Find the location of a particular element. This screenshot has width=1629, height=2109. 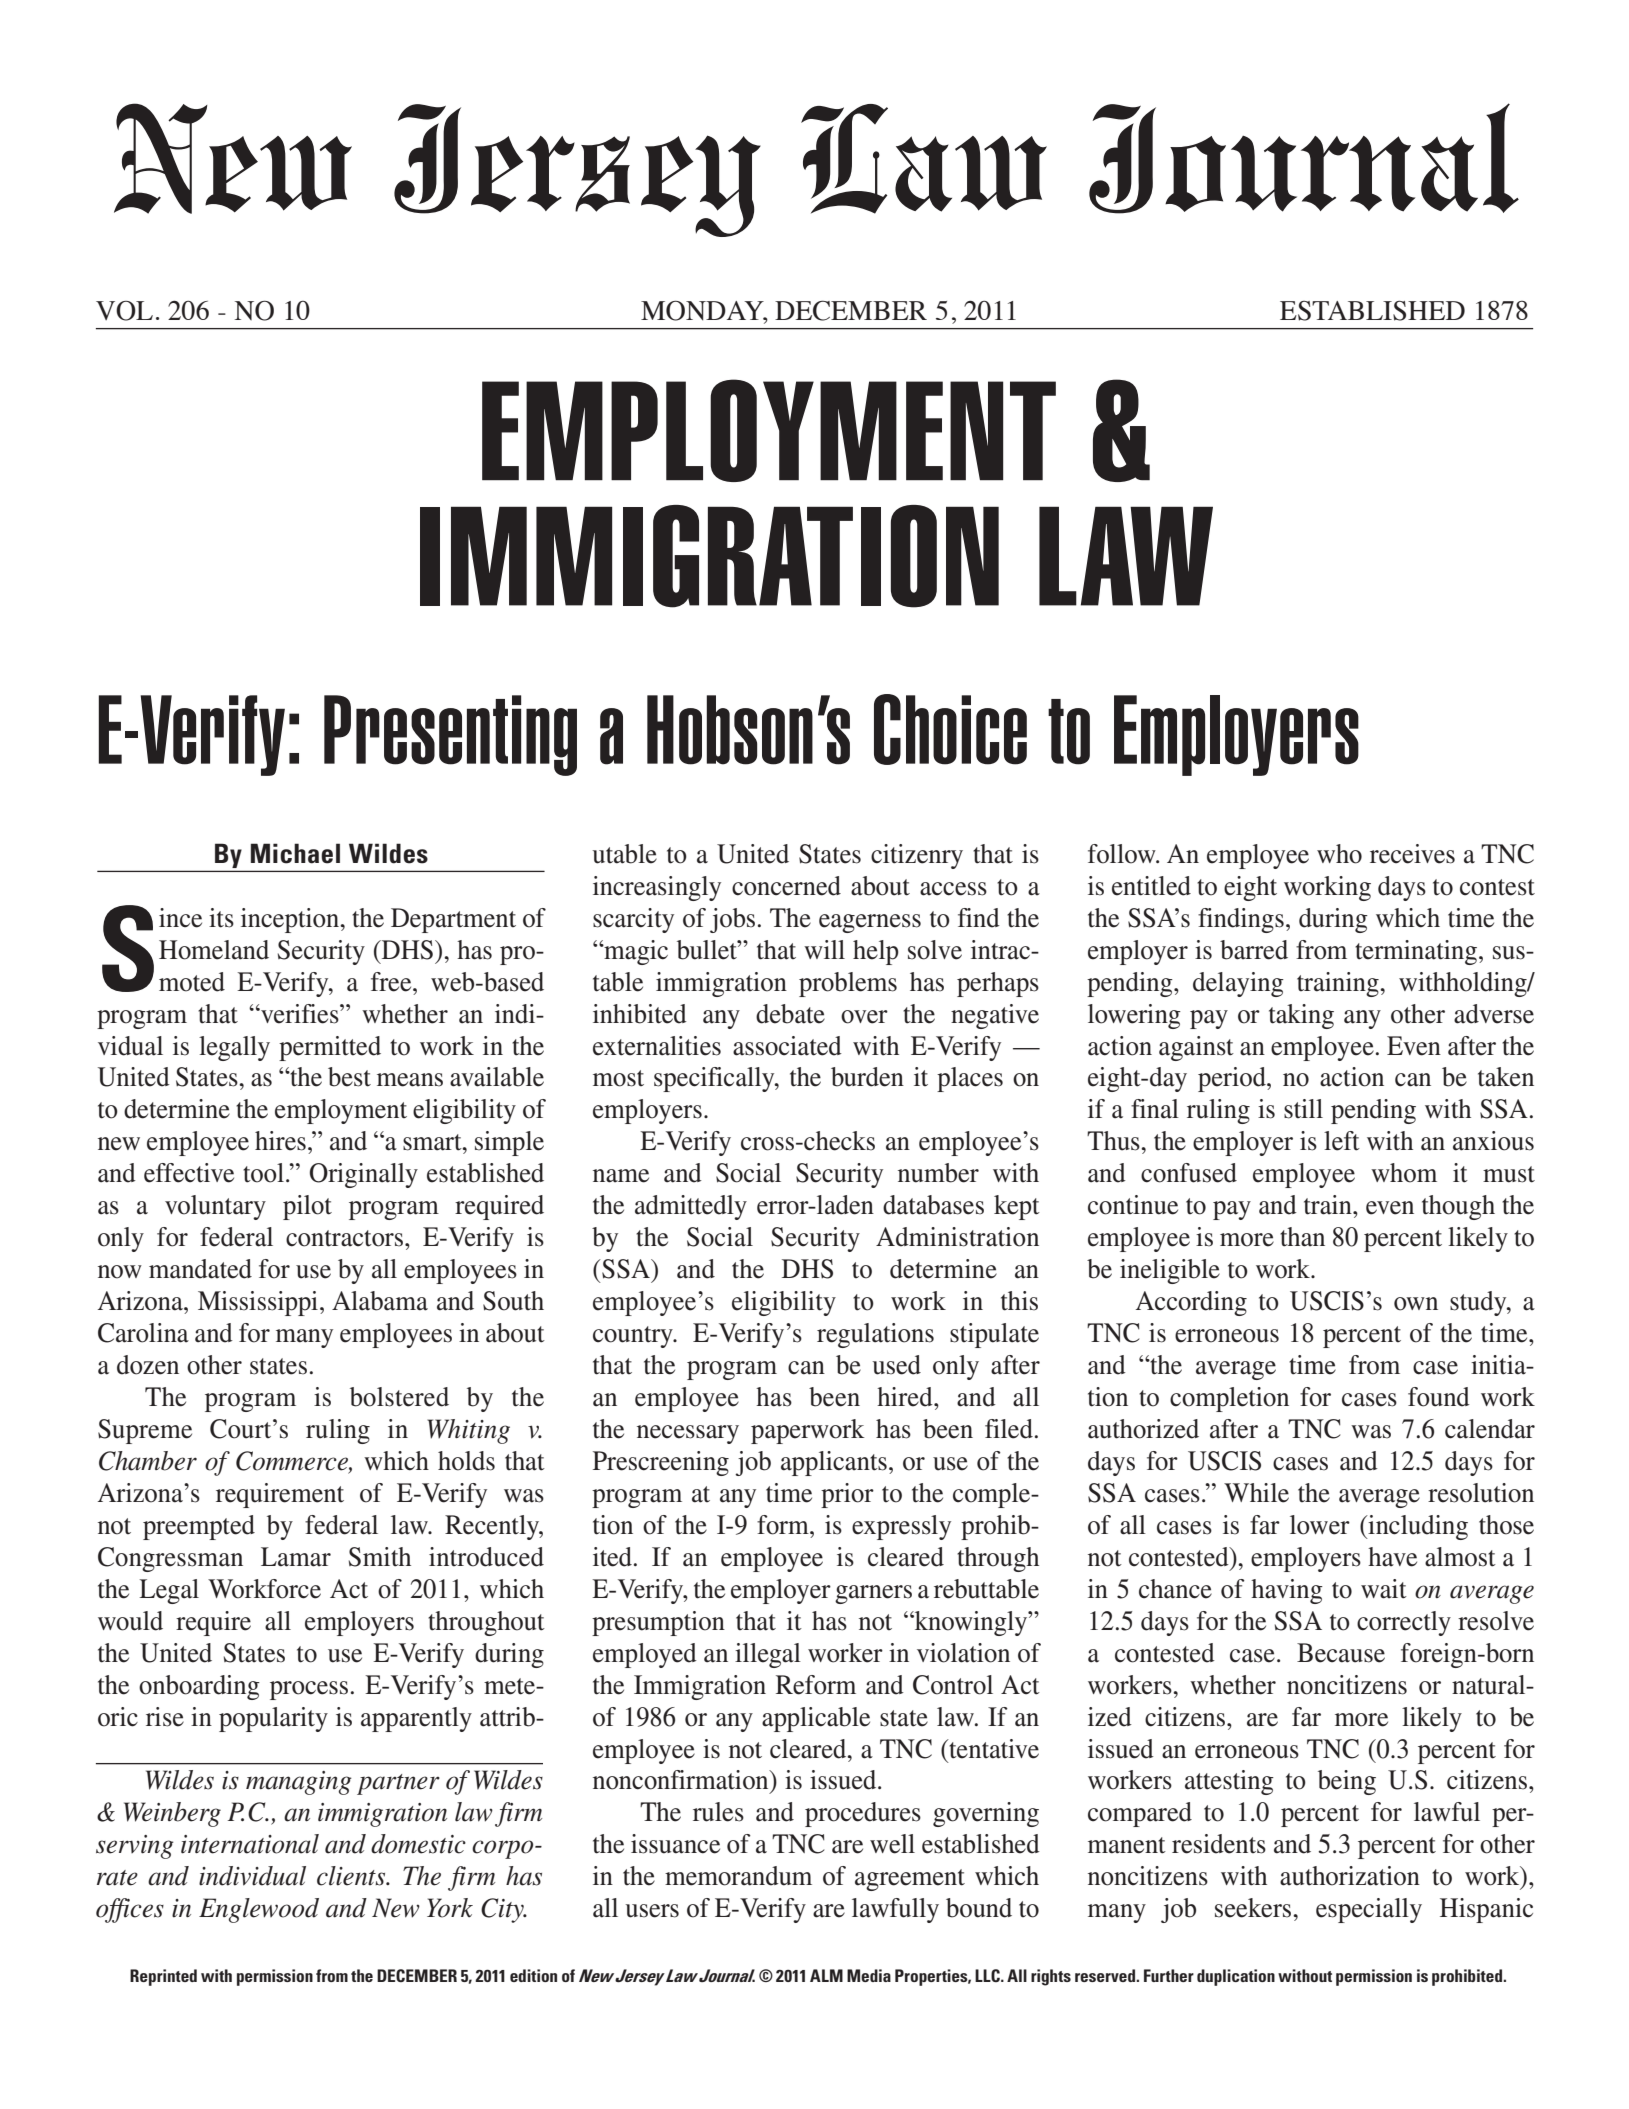

hired is located at coordinates (906, 1397).
